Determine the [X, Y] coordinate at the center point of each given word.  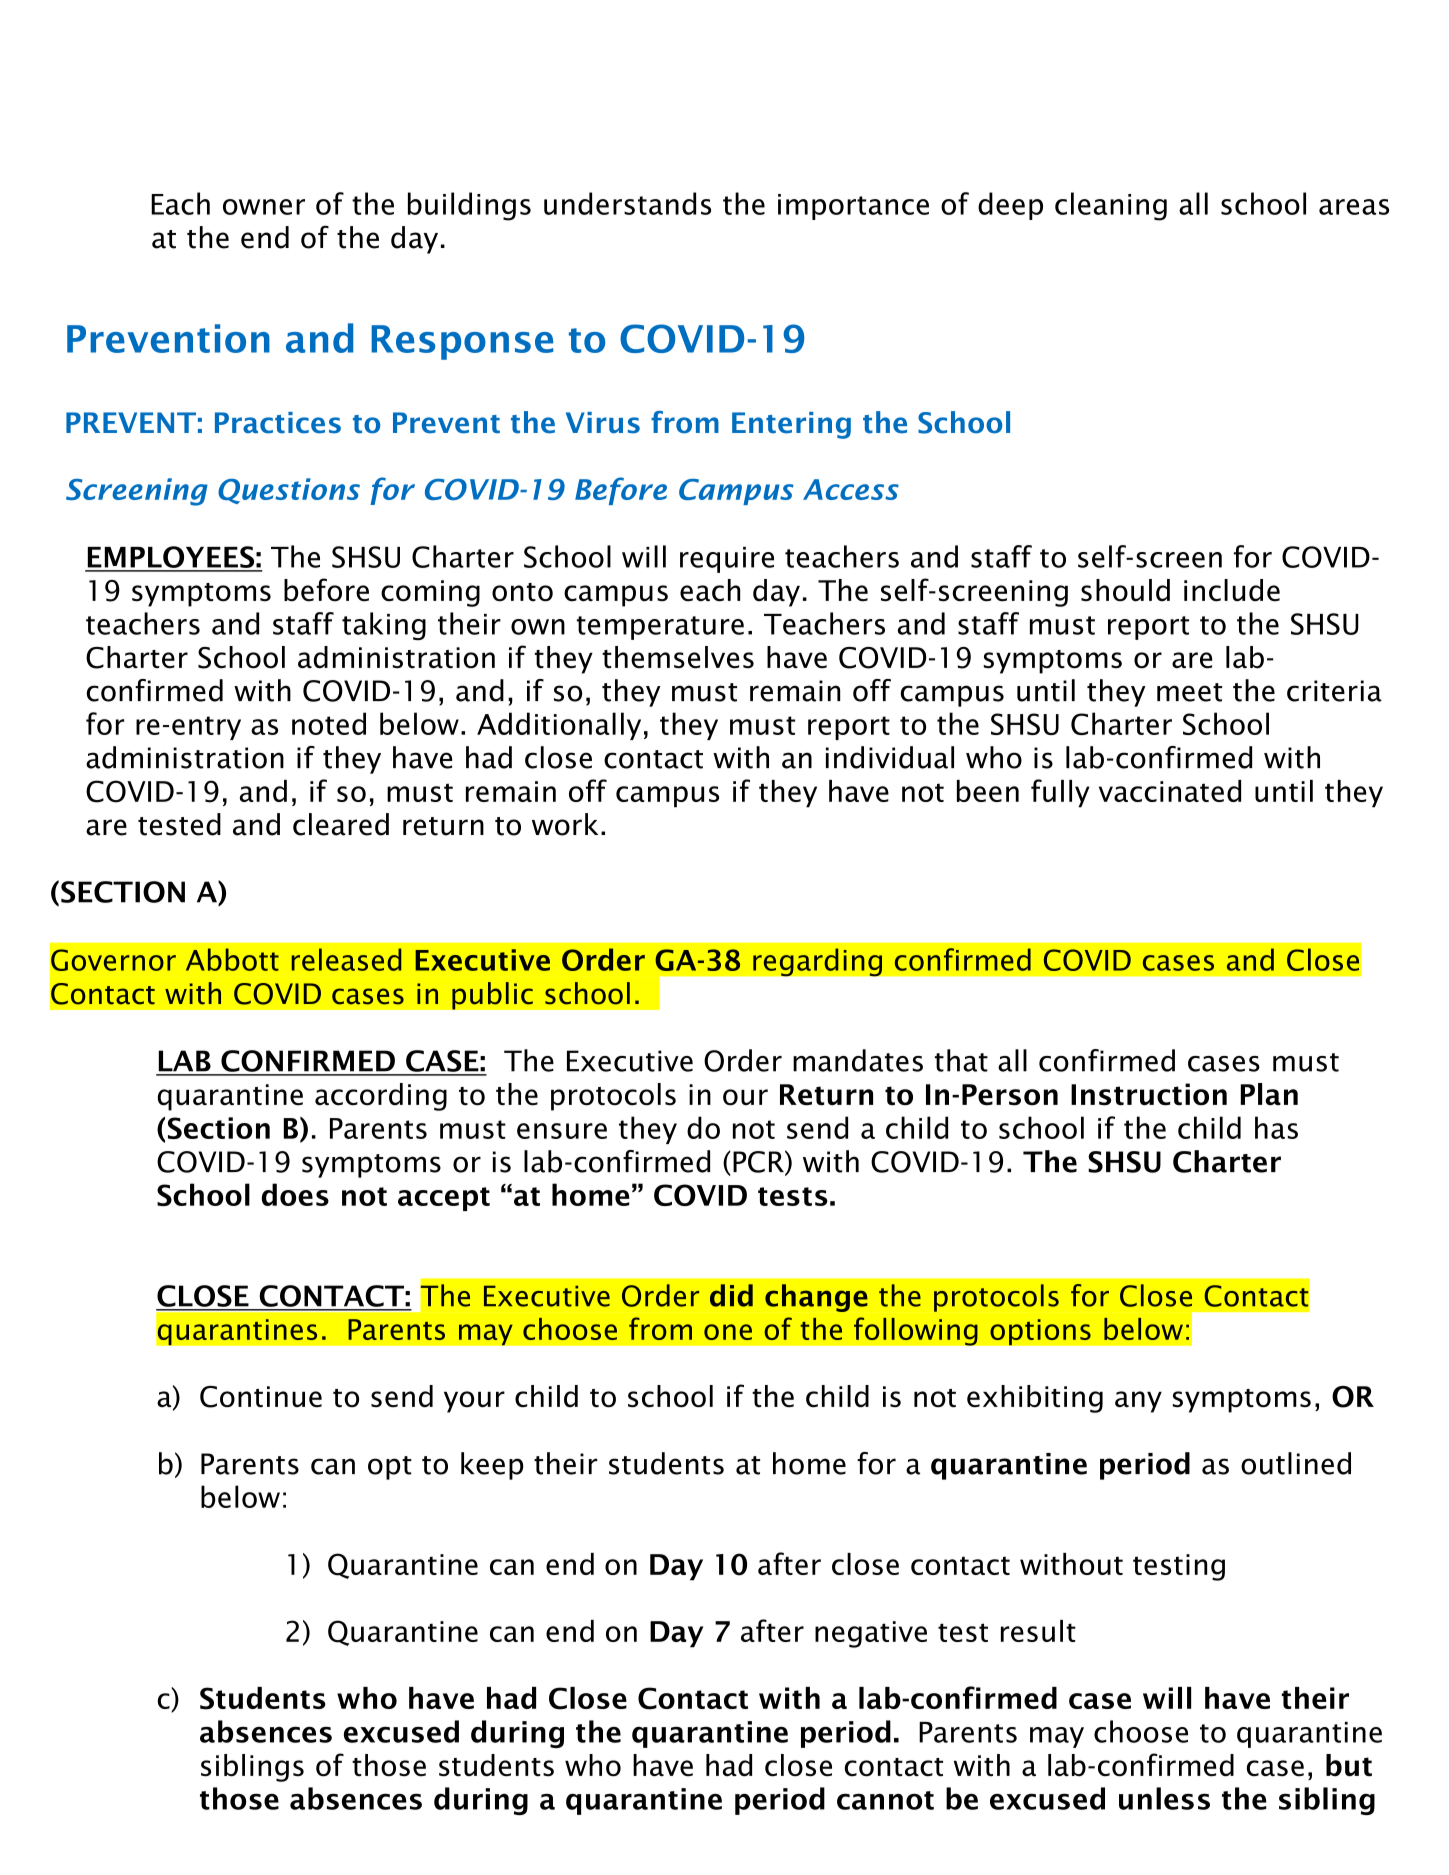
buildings [469, 206]
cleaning [1111, 206]
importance [853, 207]
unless [1164, 1798]
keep [492, 1466]
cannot [885, 1800]
